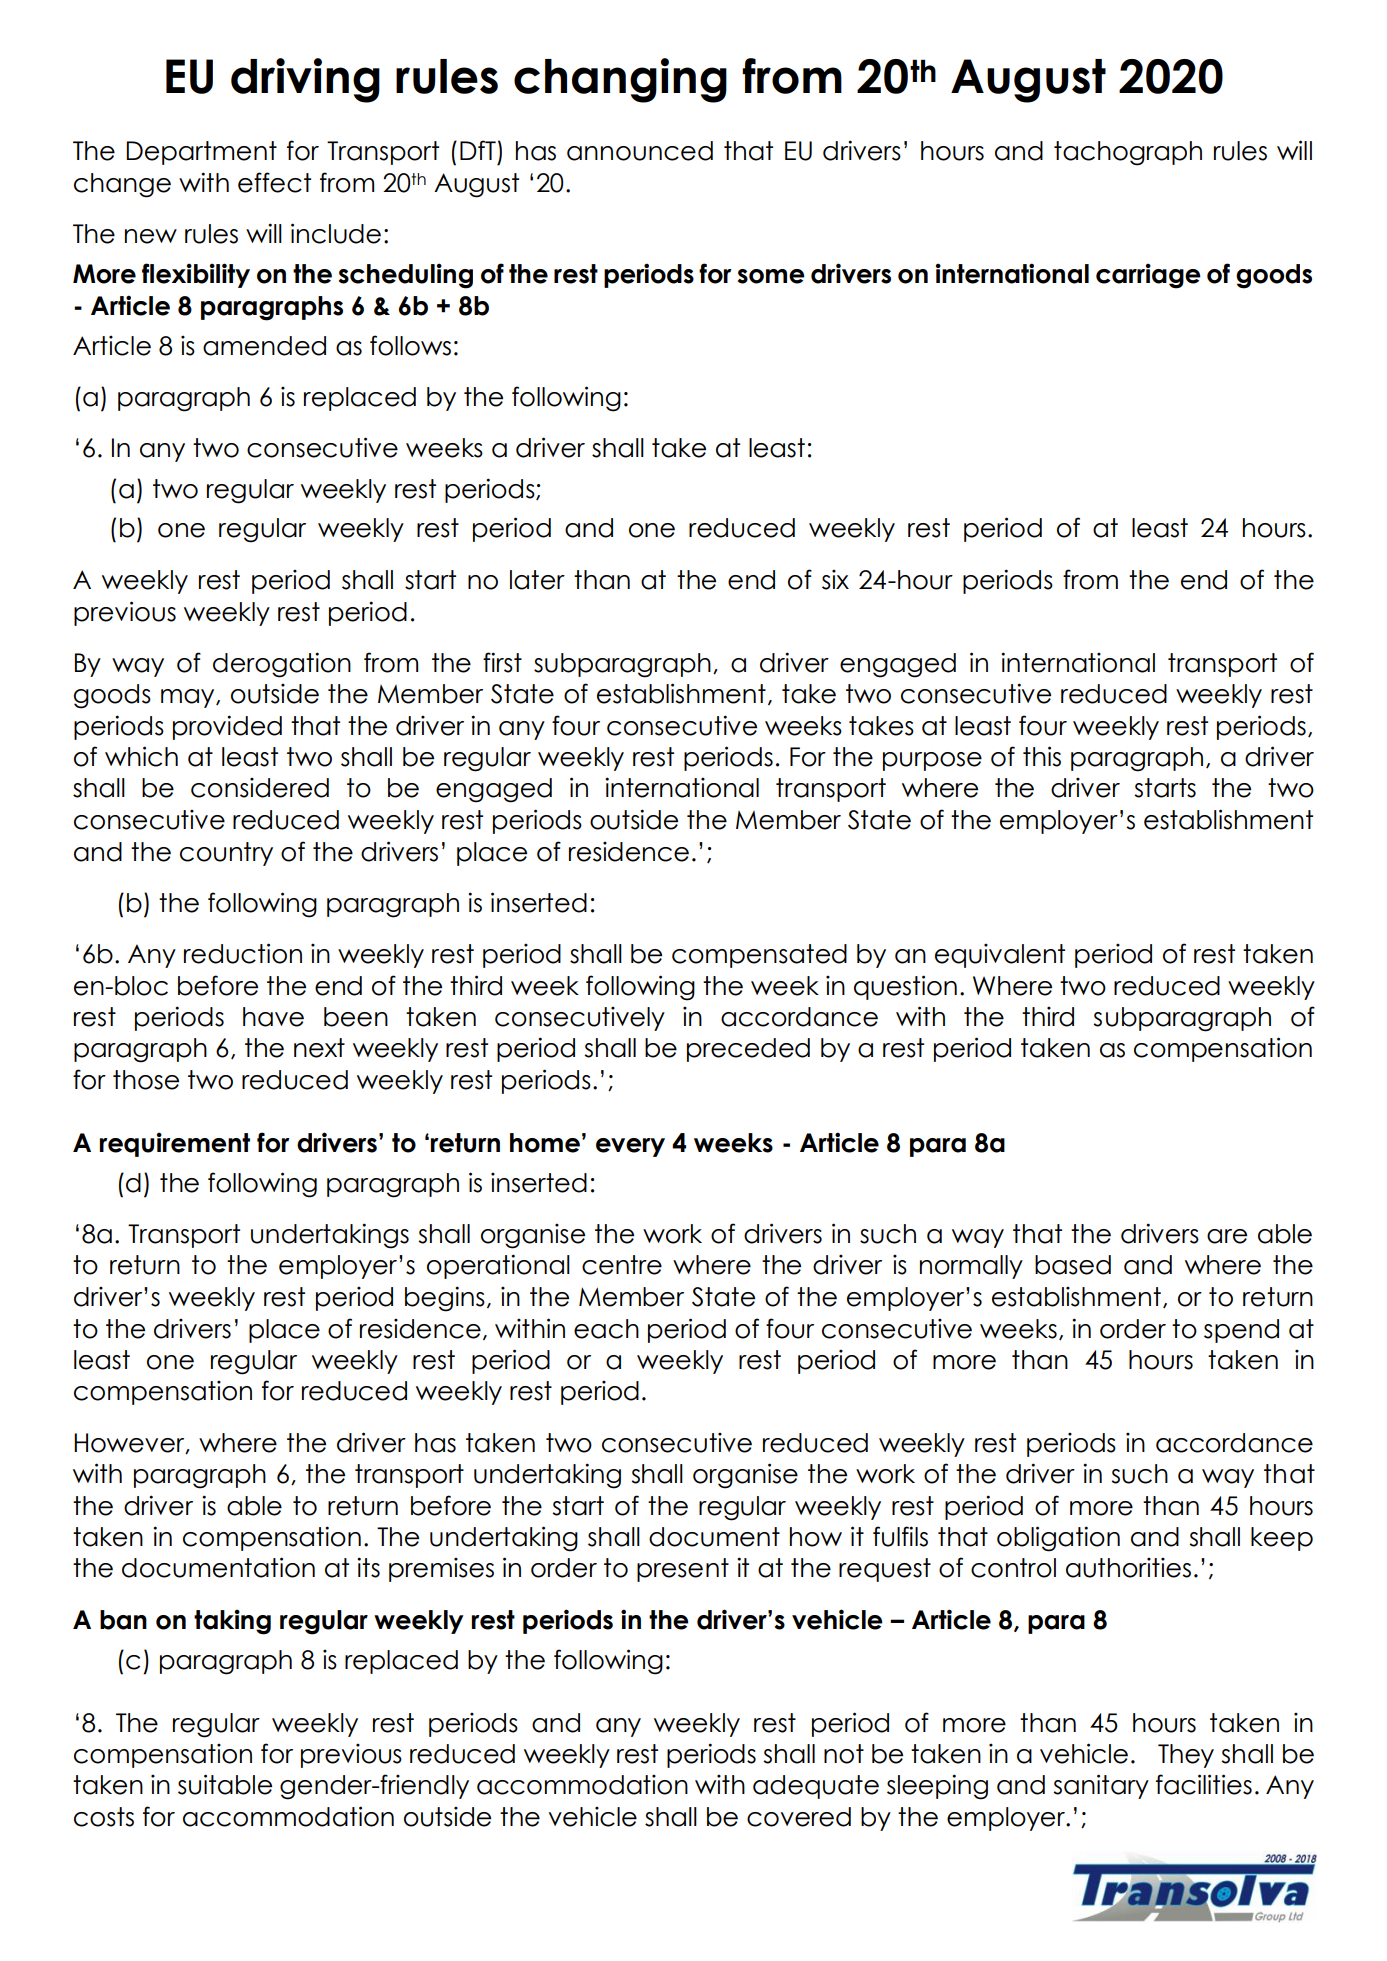 Image resolution: width=1387 pixels, height=1961 pixels. I want to click on Department, so click(201, 153).
